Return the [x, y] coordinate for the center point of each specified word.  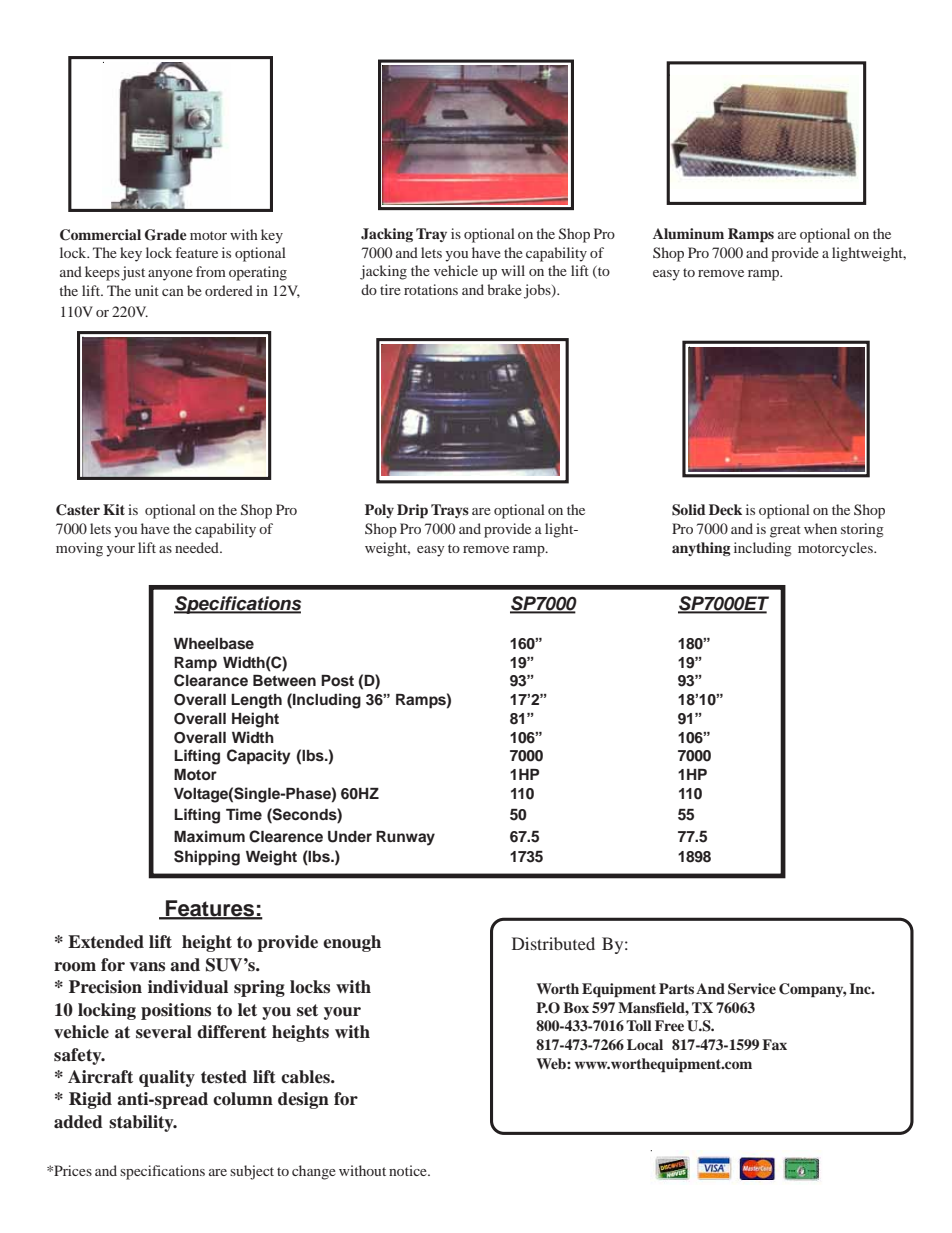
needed [198, 547]
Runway [405, 838]
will [513, 270]
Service [752, 989]
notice [409, 1170]
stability [142, 1123]
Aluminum [688, 233]
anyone [170, 275]
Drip [412, 511]
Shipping [207, 858]
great [785, 531]
